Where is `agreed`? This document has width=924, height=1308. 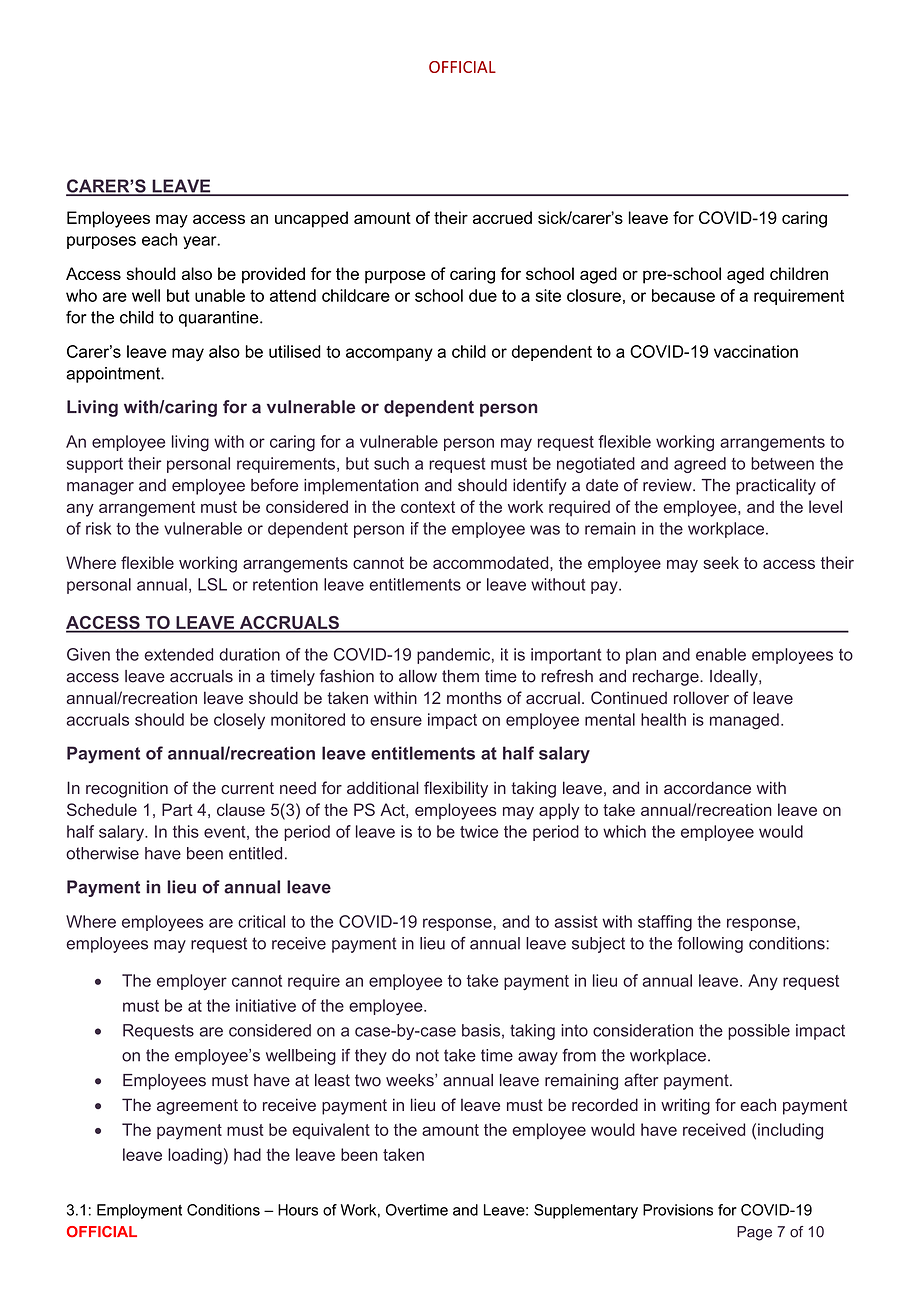 agreed is located at coordinates (700, 465).
